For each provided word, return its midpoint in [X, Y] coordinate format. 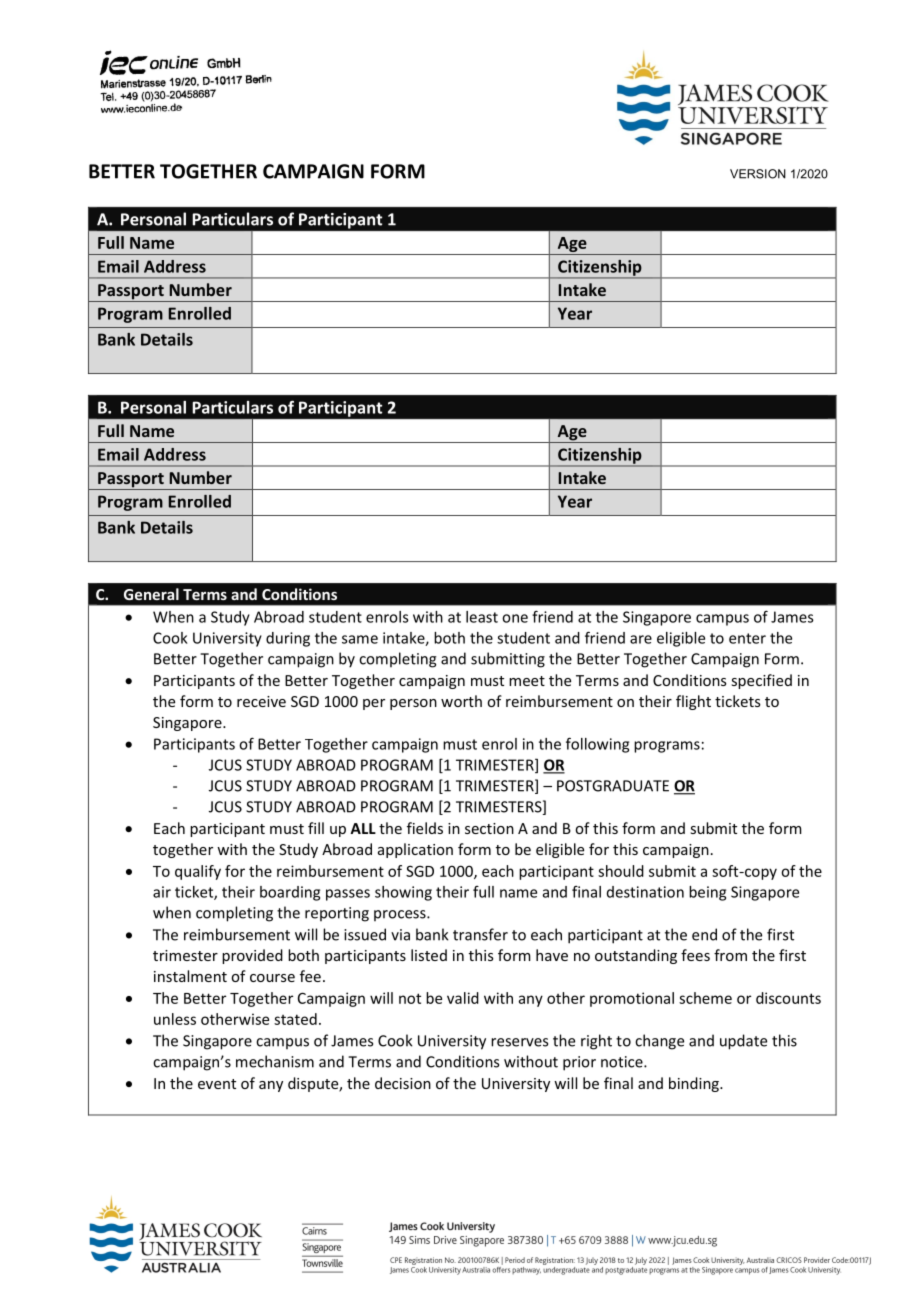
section [489, 828]
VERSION [758, 174]
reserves [519, 1042]
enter [747, 638]
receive [261, 701]
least [482, 617]
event [217, 1084]
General [151, 594]
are [641, 639]
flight [693, 702]
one [515, 618]
